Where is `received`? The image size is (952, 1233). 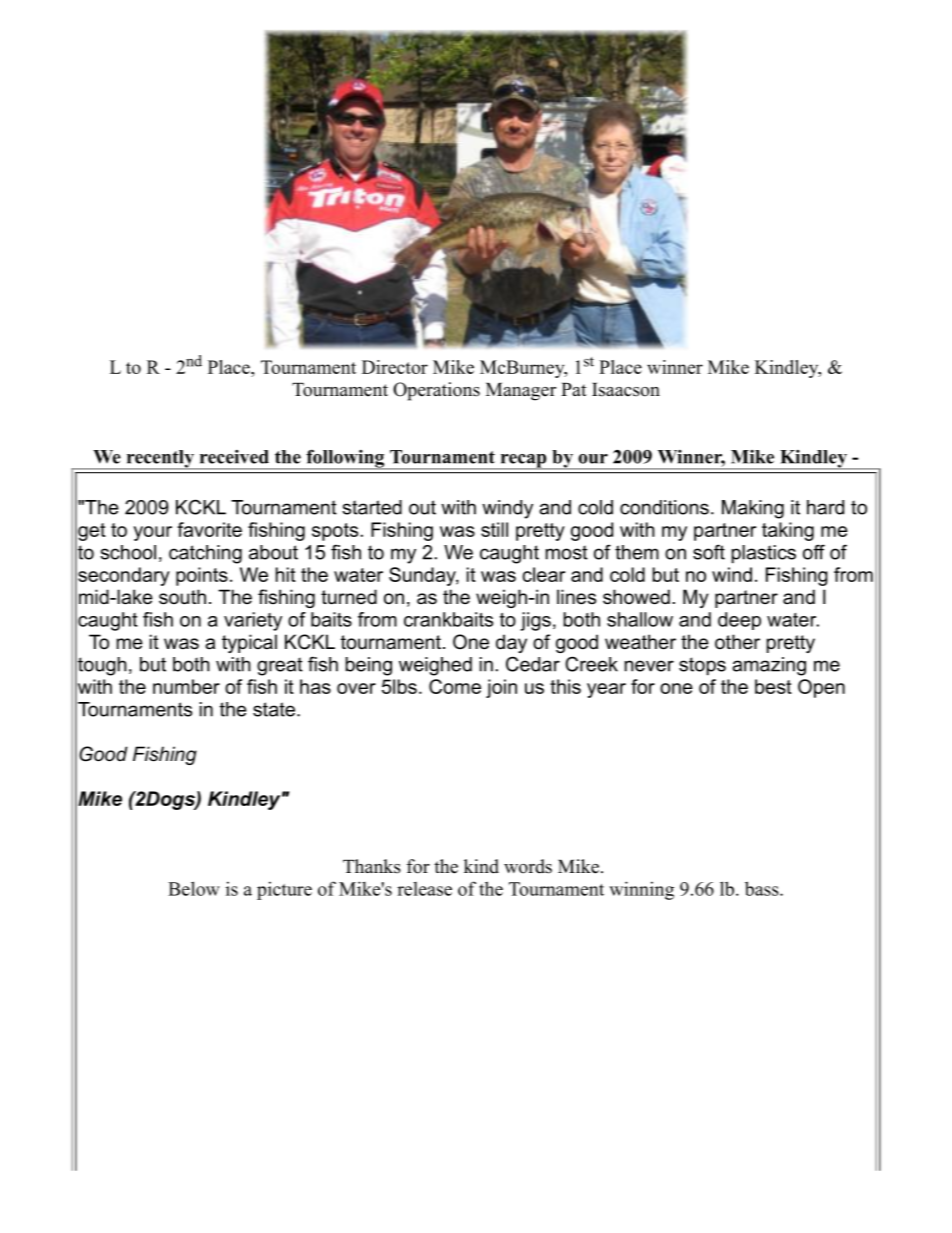
received is located at coordinates (234, 457).
